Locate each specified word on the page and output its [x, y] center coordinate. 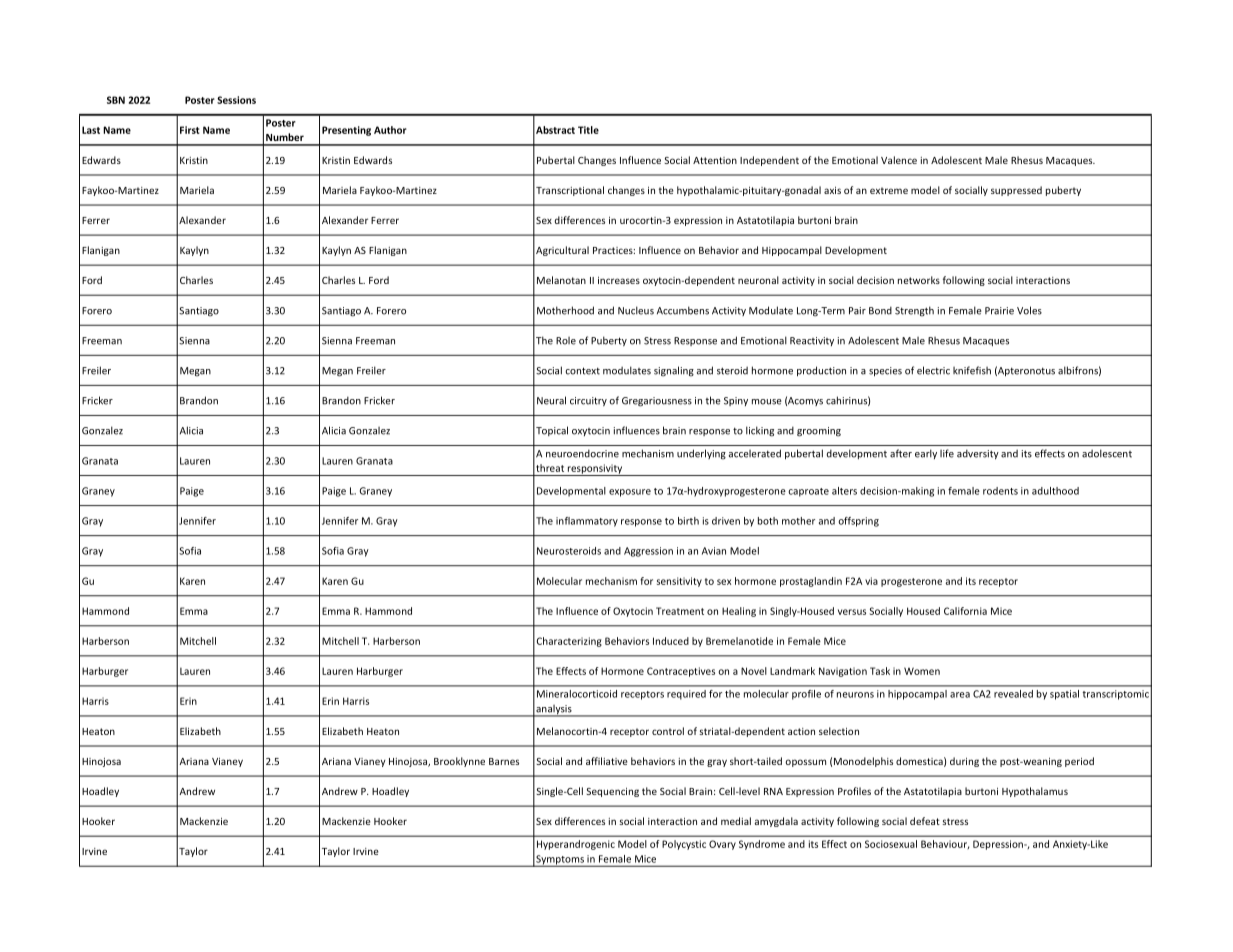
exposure [630, 493]
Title [588, 130]
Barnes [504, 761]
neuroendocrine [582, 453]
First [190, 130]
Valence [899, 160]
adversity [978, 454]
